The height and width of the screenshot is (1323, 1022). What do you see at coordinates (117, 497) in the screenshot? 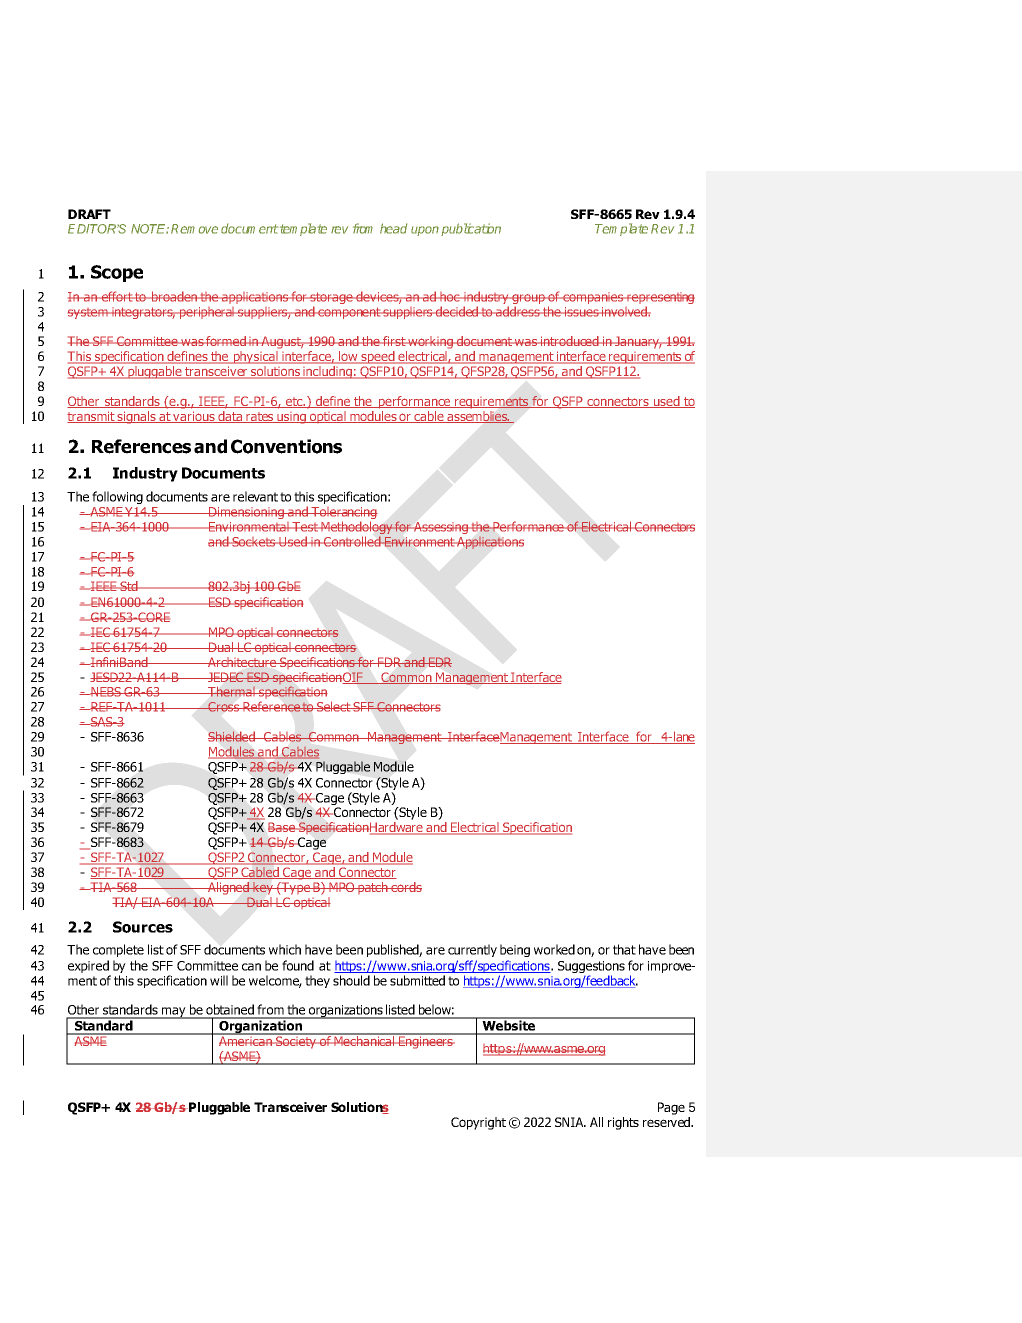
I see `following` at bounding box center [117, 497].
